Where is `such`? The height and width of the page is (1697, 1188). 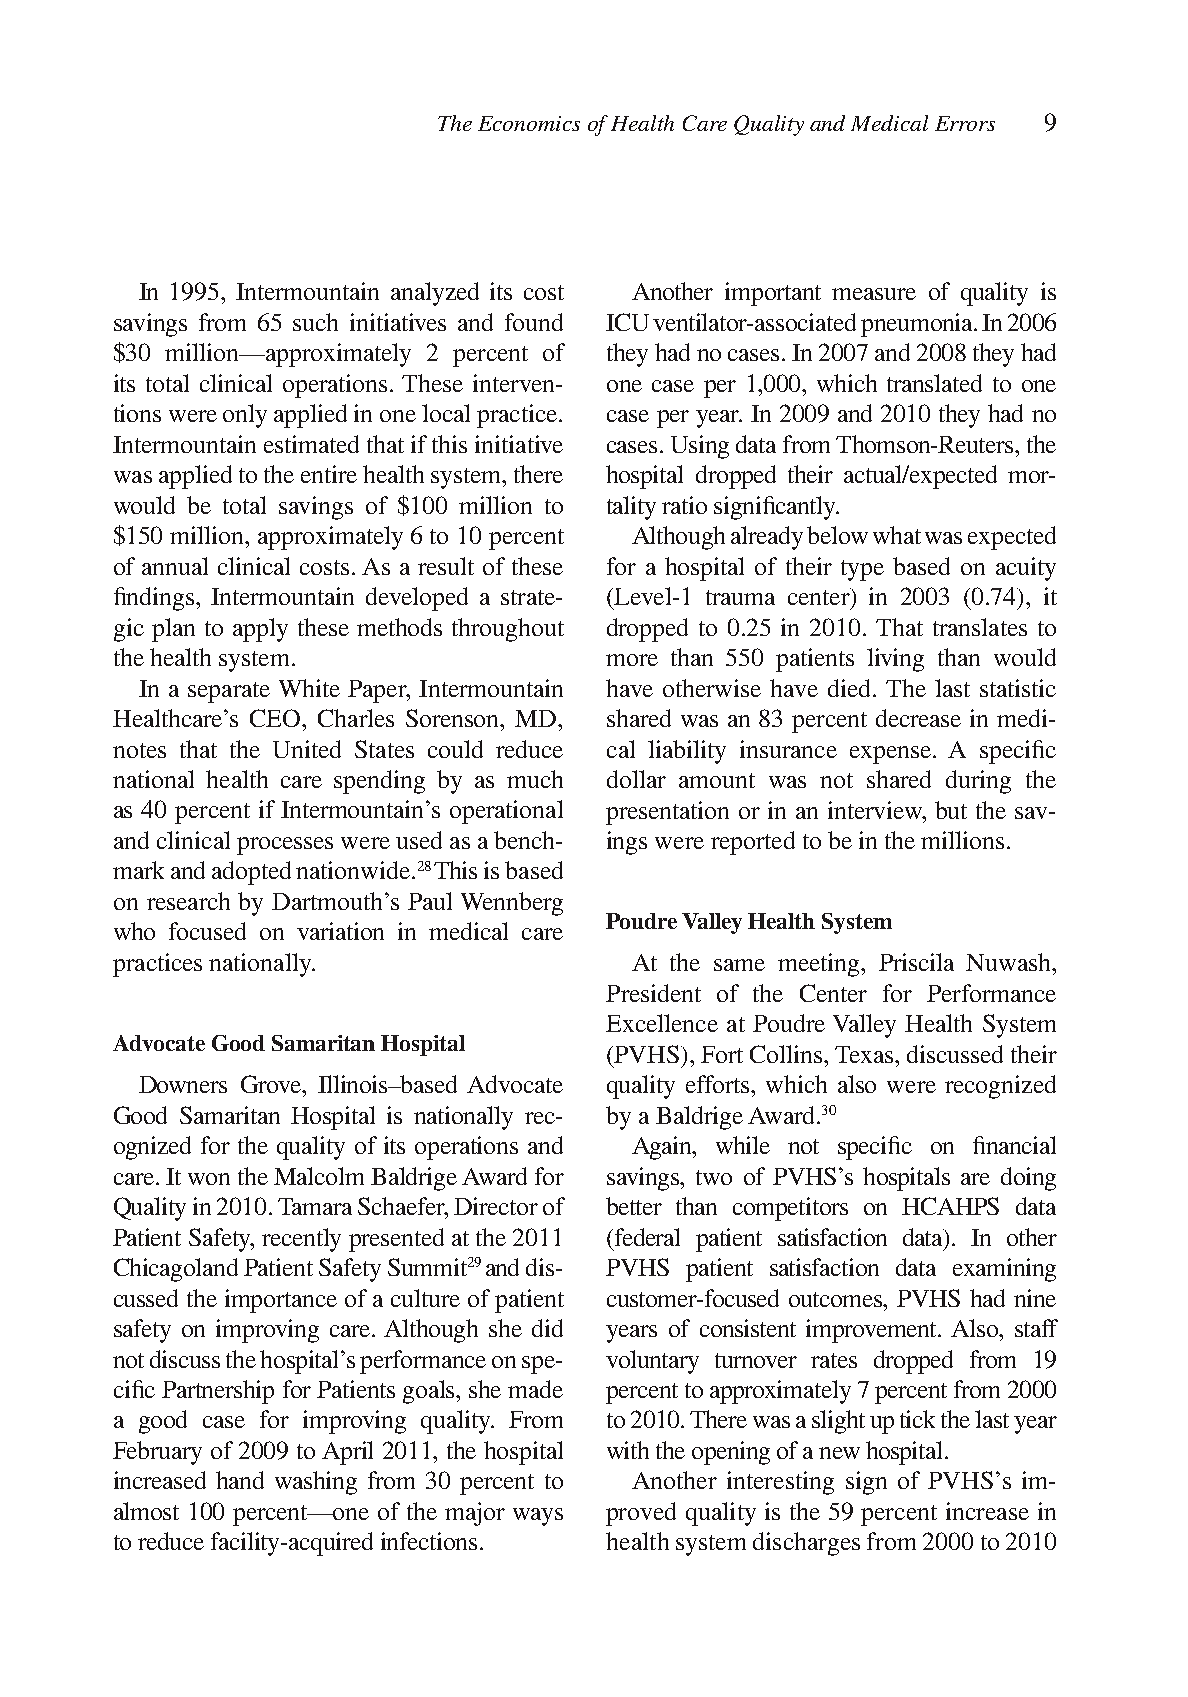 such is located at coordinates (315, 322).
